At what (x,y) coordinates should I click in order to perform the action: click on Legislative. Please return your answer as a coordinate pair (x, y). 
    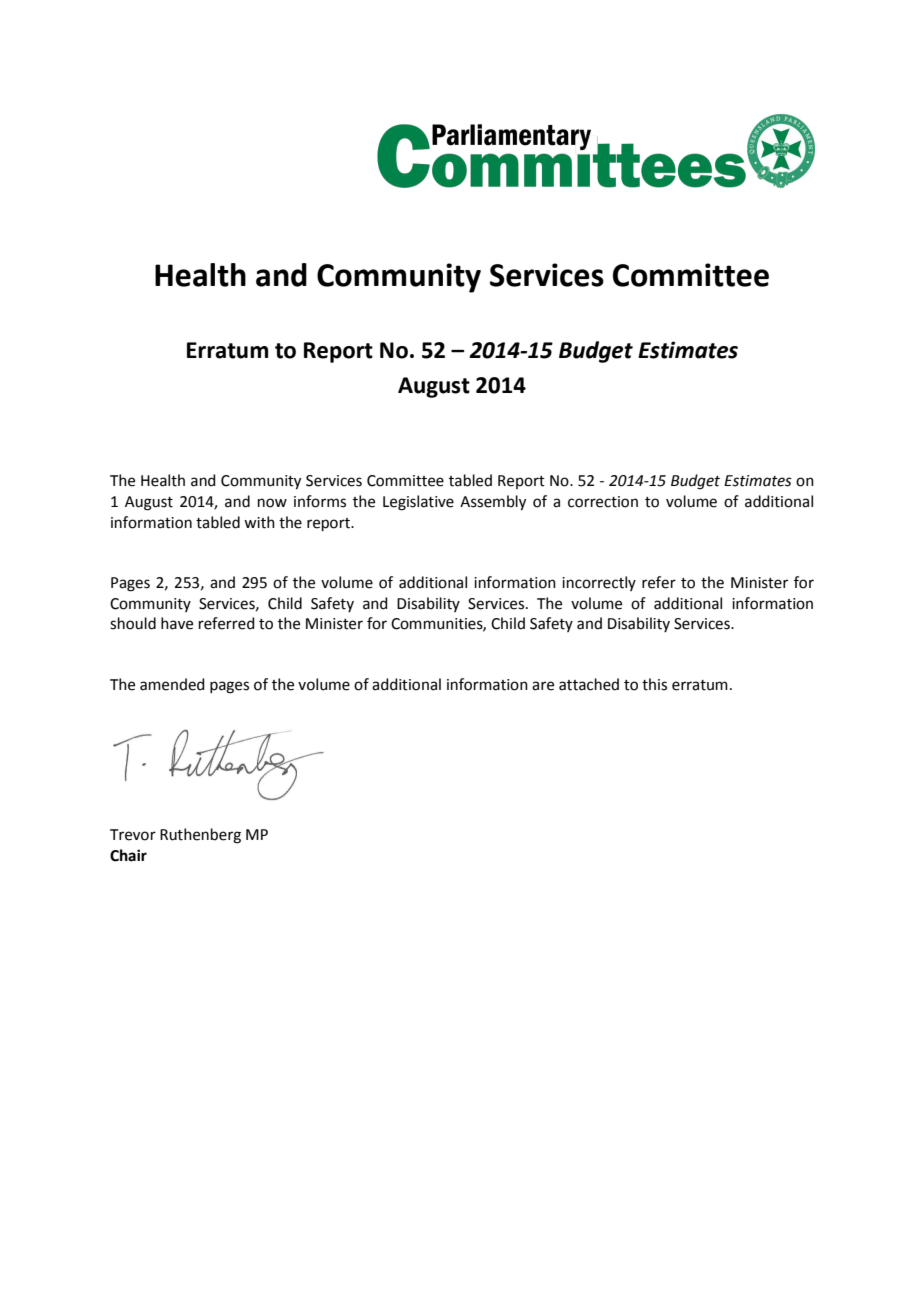
    Looking at the image, I should click on (418, 503).
